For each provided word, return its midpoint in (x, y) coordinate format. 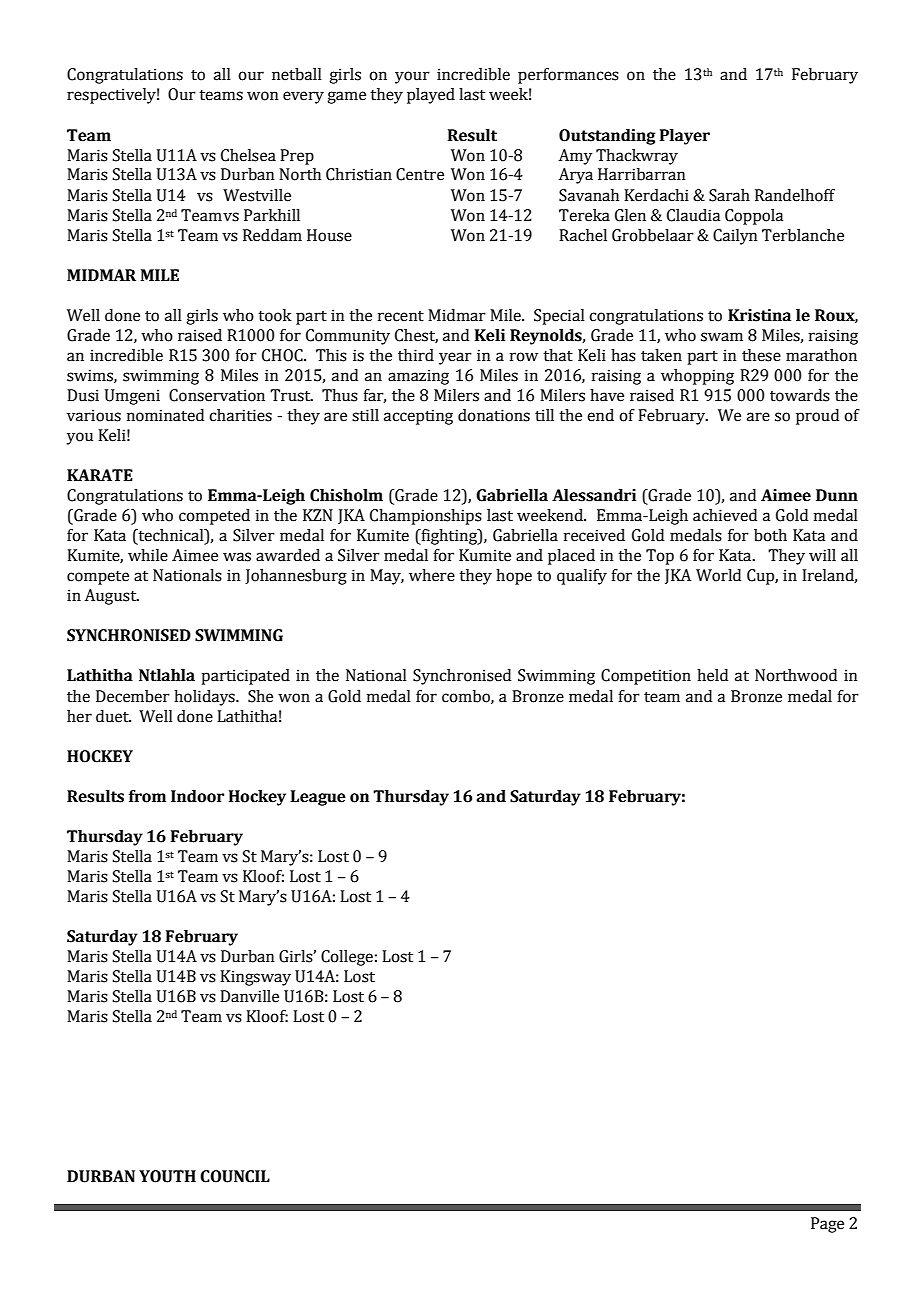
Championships (426, 517)
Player (685, 137)
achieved (725, 515)
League (318, 798)
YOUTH (167, 1176)
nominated (165, 415)
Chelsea (248, 155)
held (712, 675)
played (431, 96)
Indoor (197, 796)
